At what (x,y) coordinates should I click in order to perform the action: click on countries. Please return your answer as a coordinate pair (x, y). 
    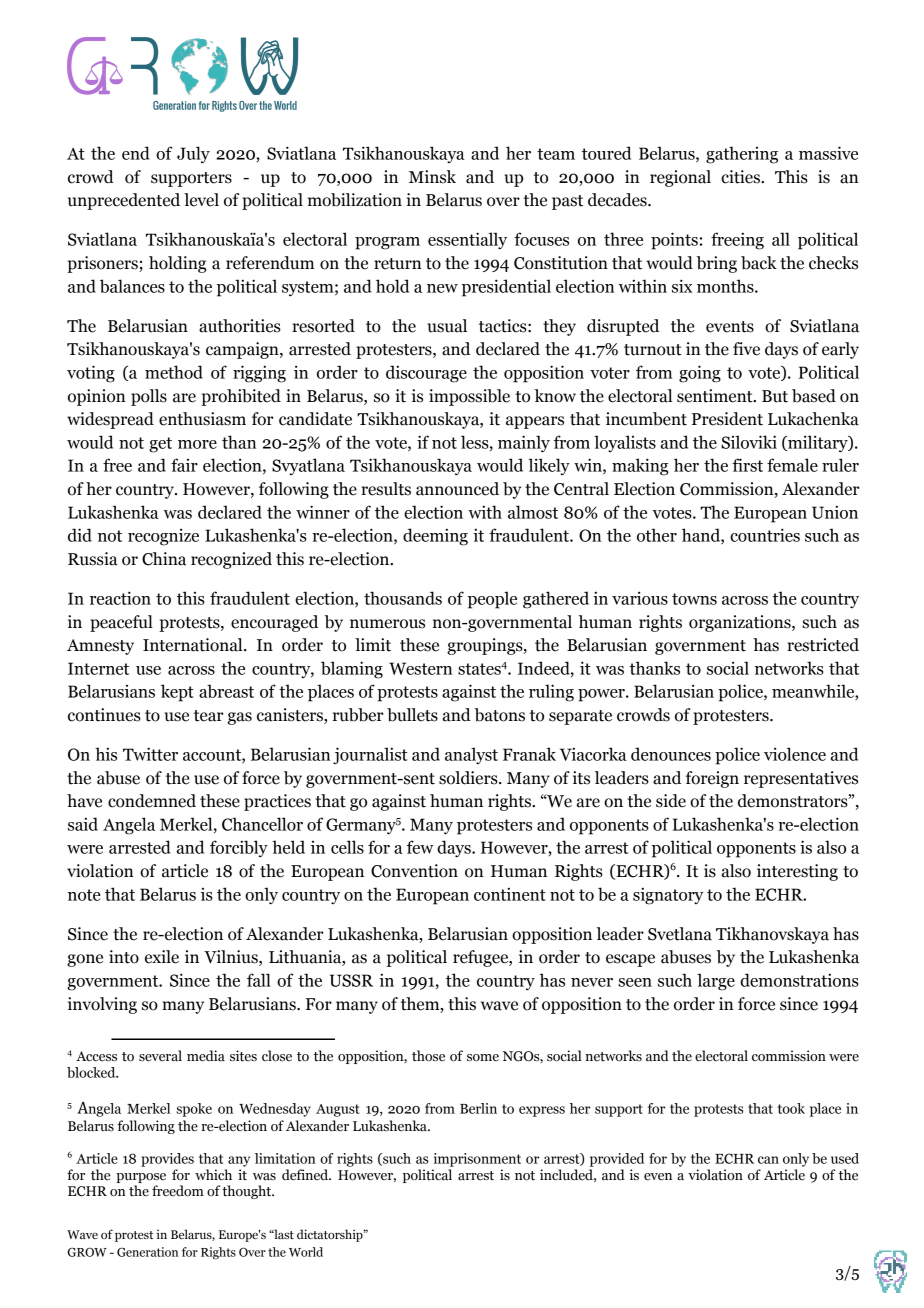
    Looking at the image, I should click on (765, 535).
